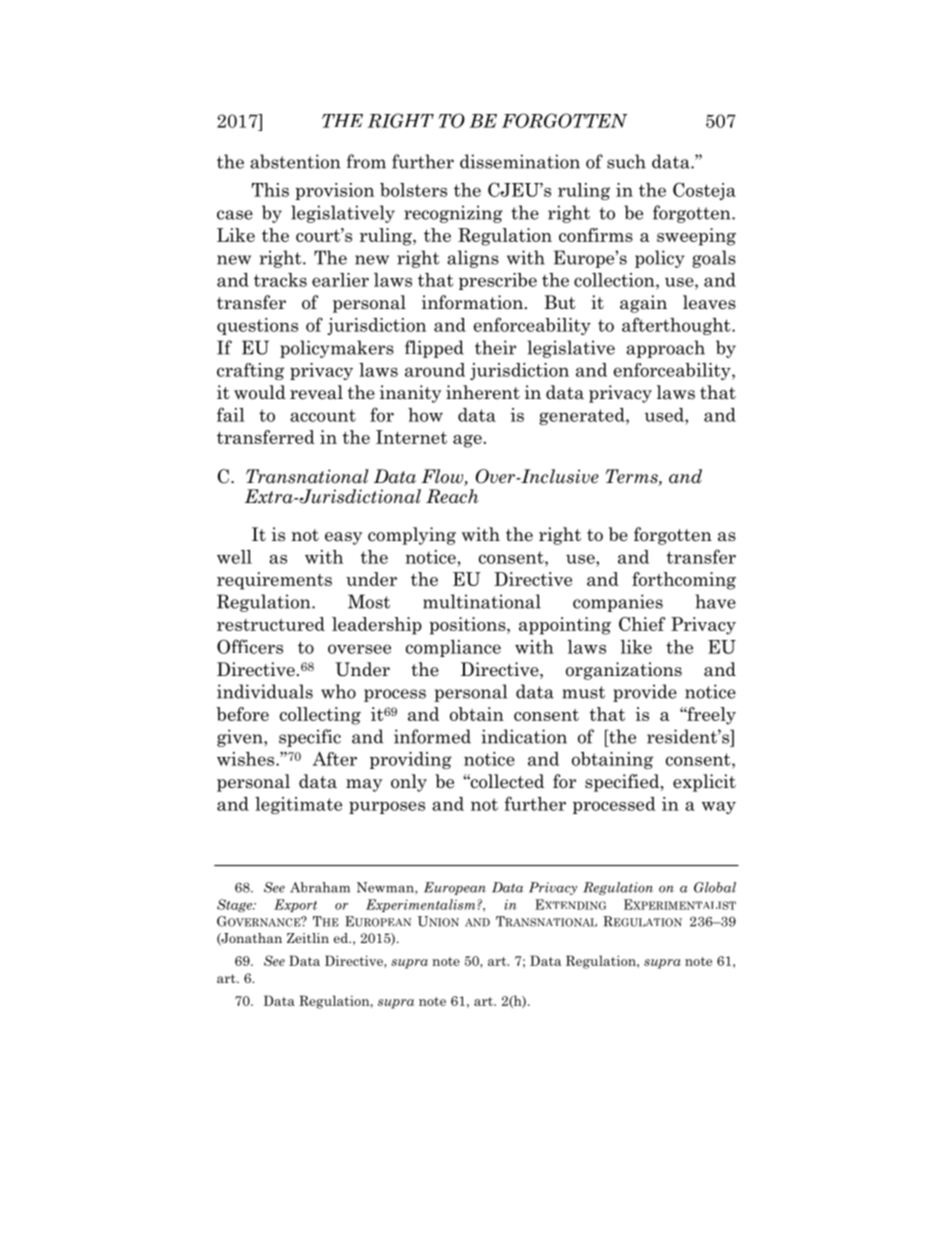 This page has width=952, height=1233. Describe the element at coordinates (482, 601) in the page. I see `multinational` at that location.
